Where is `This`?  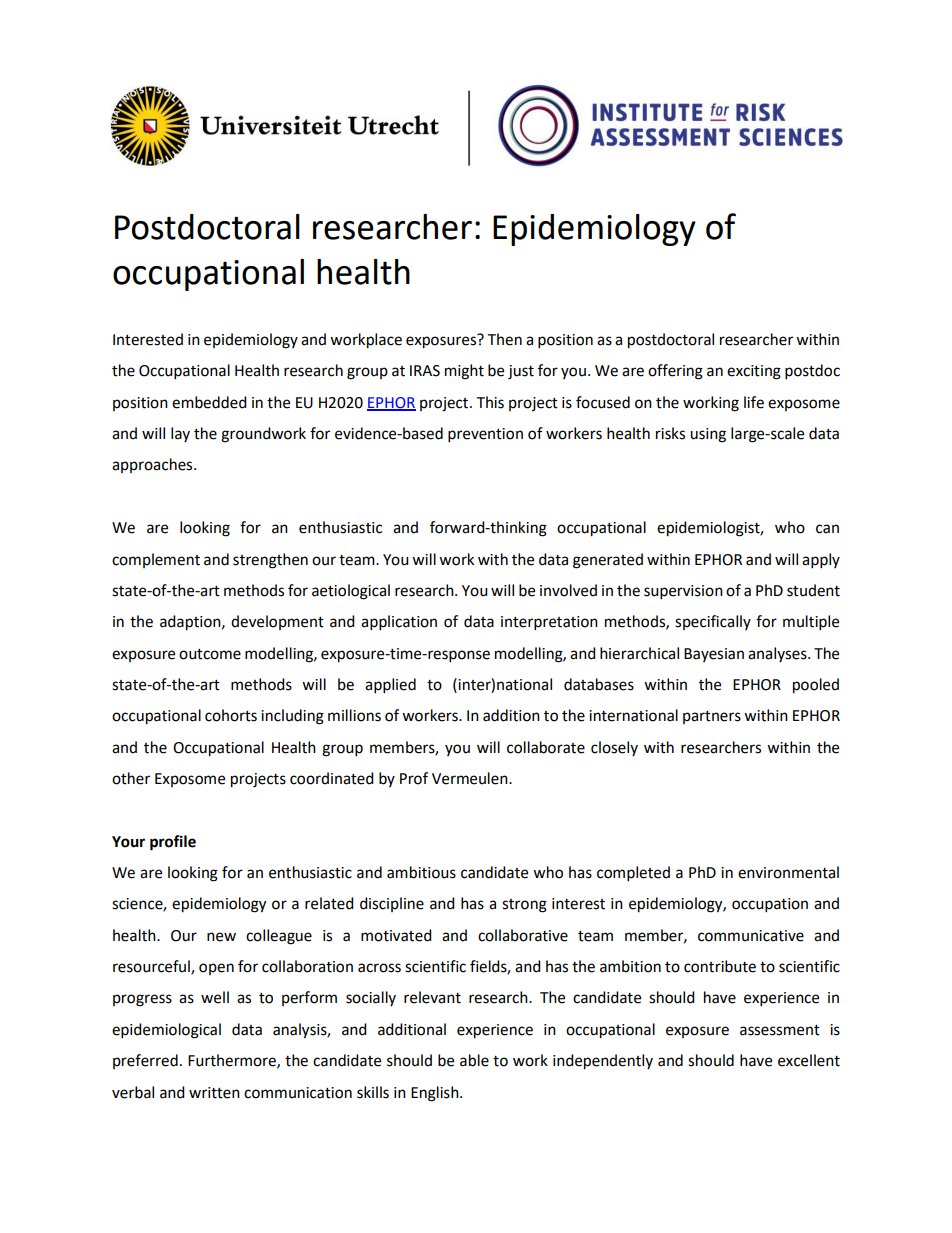
This is located at coordinates (490, 402).
